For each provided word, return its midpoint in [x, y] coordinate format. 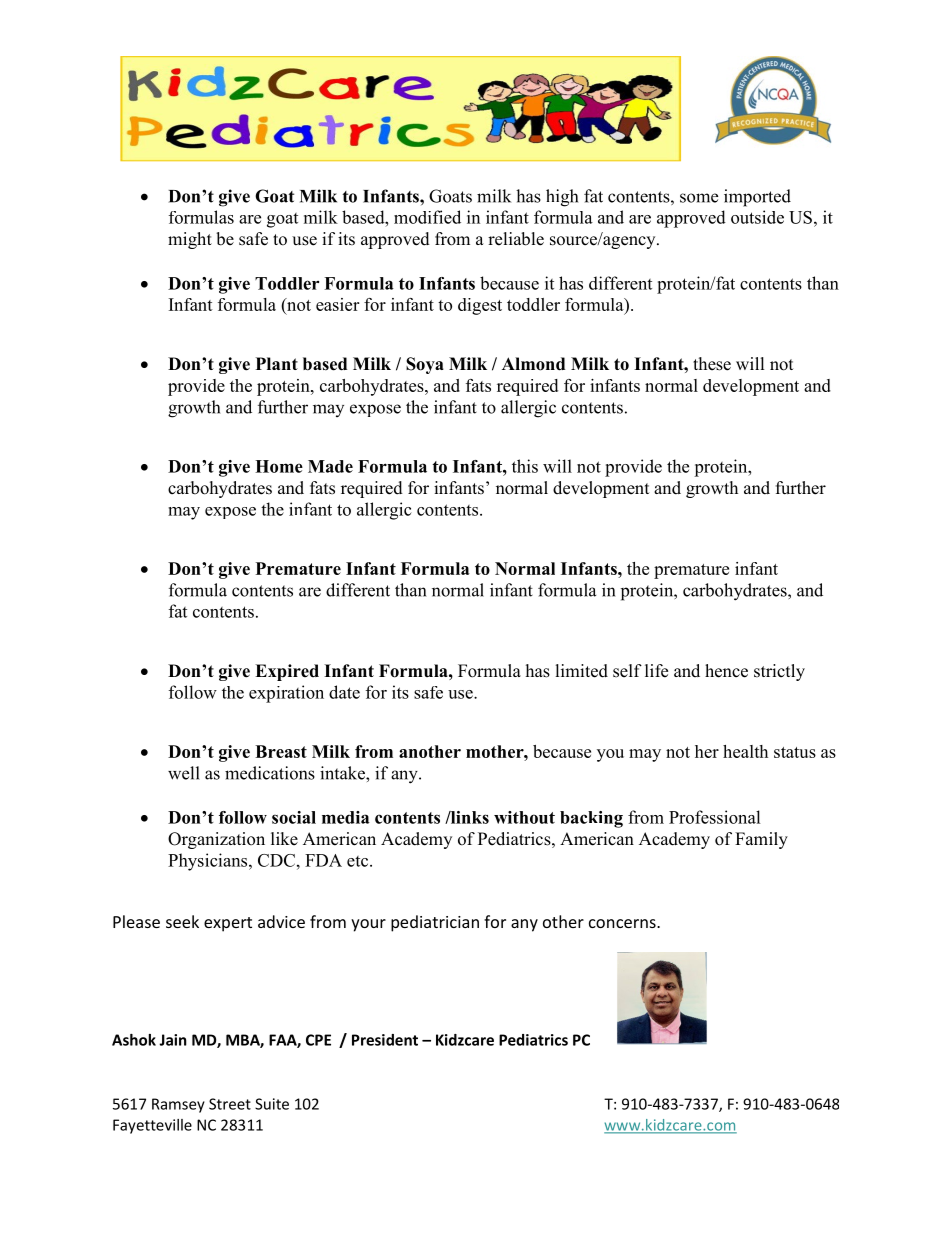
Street [230, 1104]
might [190, 240]
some [699, 198]
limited [582, 671]
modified [427, 217]
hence [726, 671]
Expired [287, 672]
